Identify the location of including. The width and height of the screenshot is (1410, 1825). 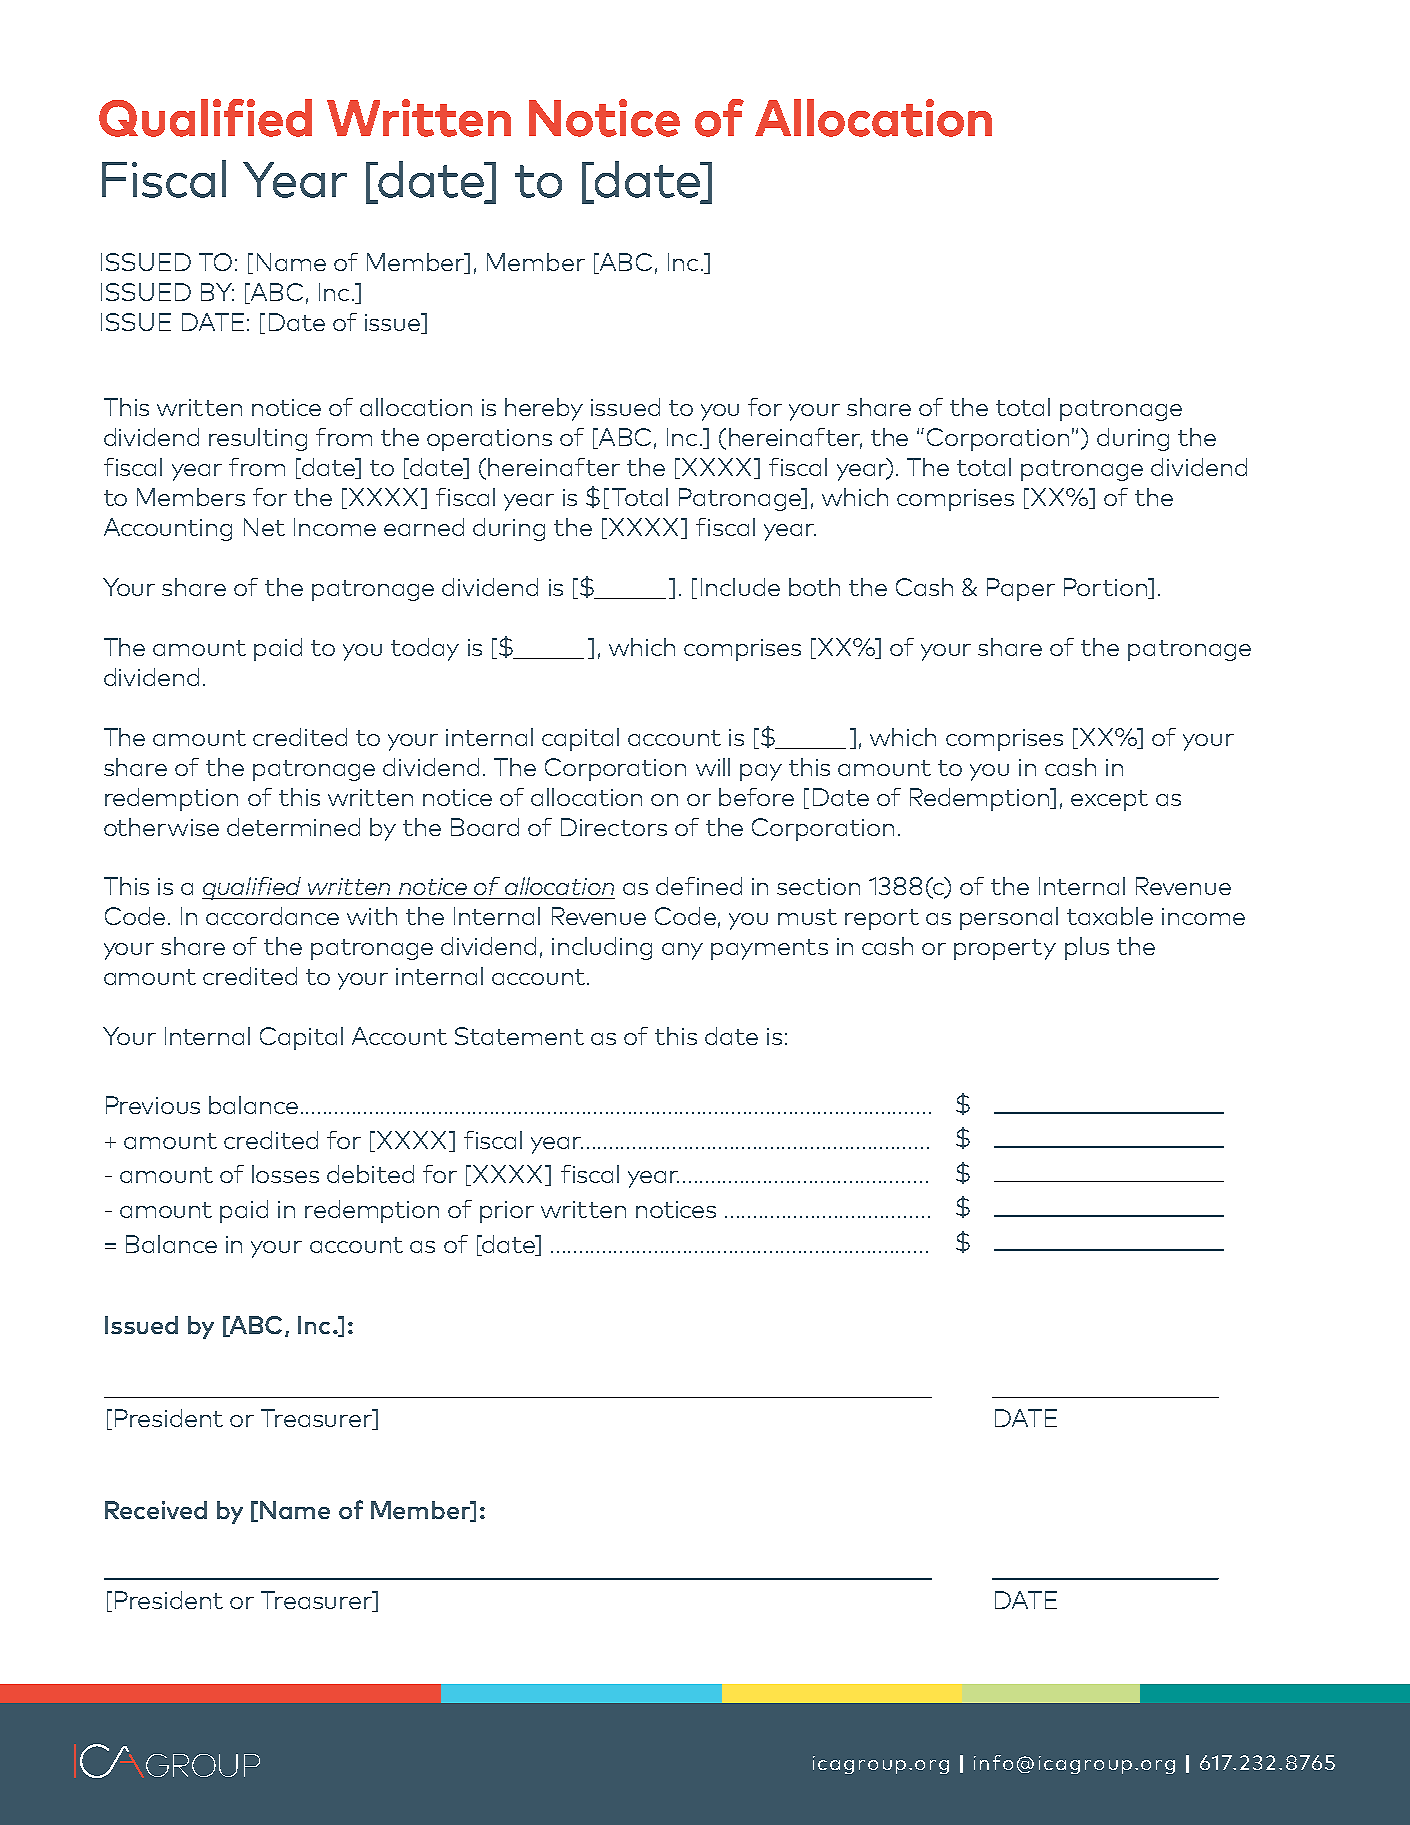
(602, 948).
